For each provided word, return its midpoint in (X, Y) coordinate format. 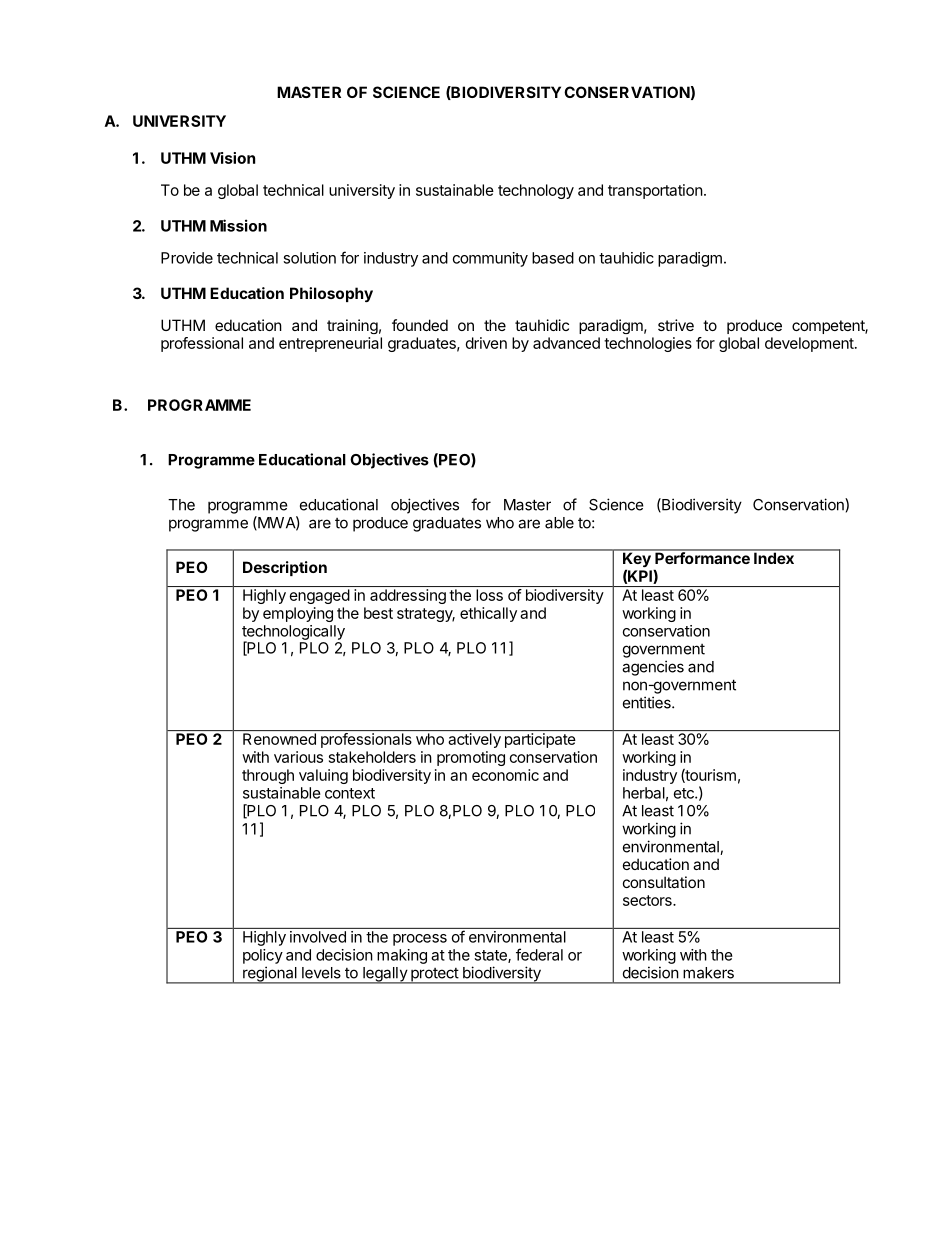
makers (708, 973)
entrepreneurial (330, 344)
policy (263, 956)
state (491, 956)
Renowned (279, 739)
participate (540, 740)
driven (486, 343)
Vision (232, 158)
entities (648, 702)
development (810, 344)
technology (536, 191)
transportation (655, 191)
